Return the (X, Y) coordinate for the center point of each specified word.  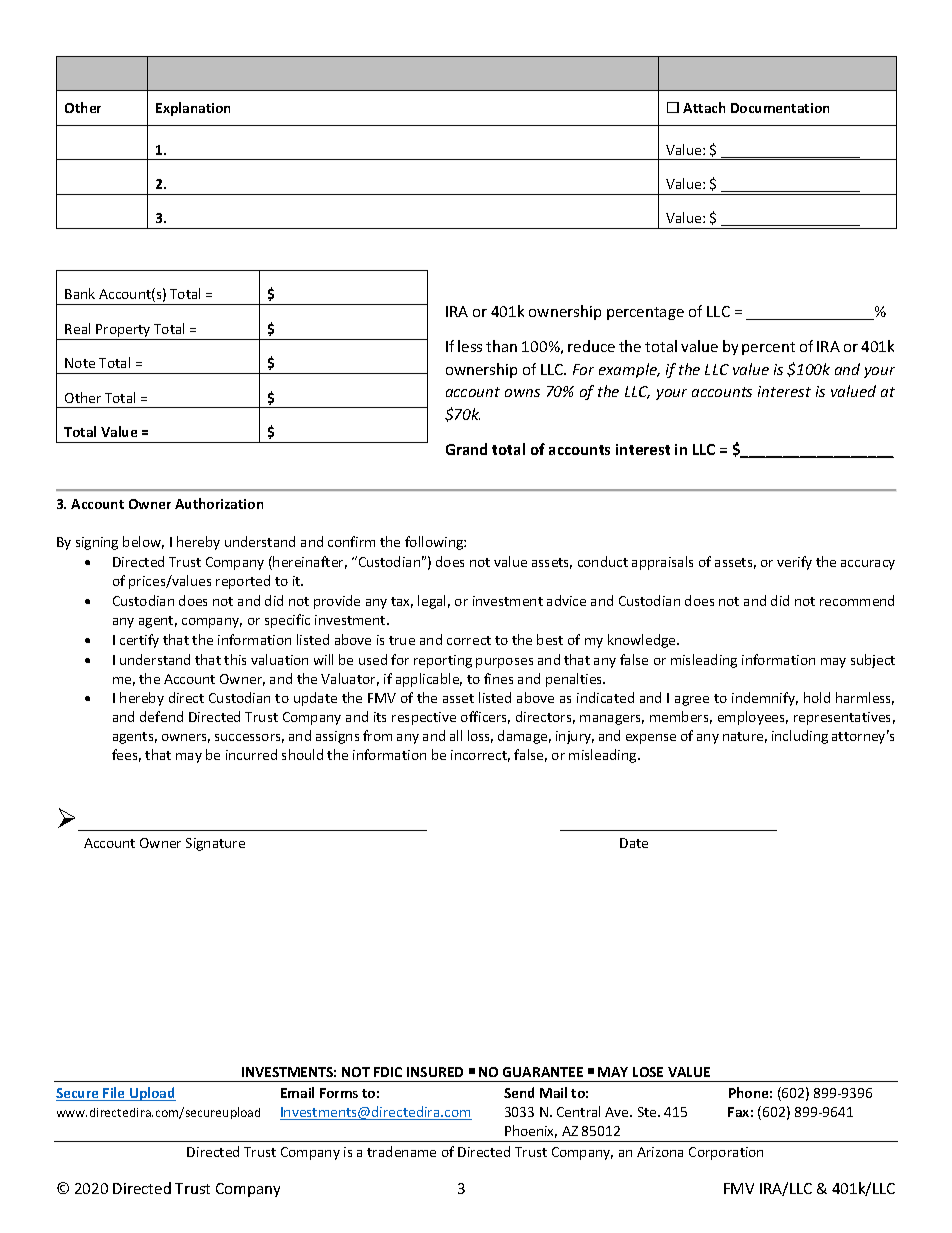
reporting (443, 661)
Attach (704, 107)
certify (139, 641)
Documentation (780, 108)
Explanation (193, 109)
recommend (857, 600)
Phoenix (531, 1131)
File (114, 1094)
